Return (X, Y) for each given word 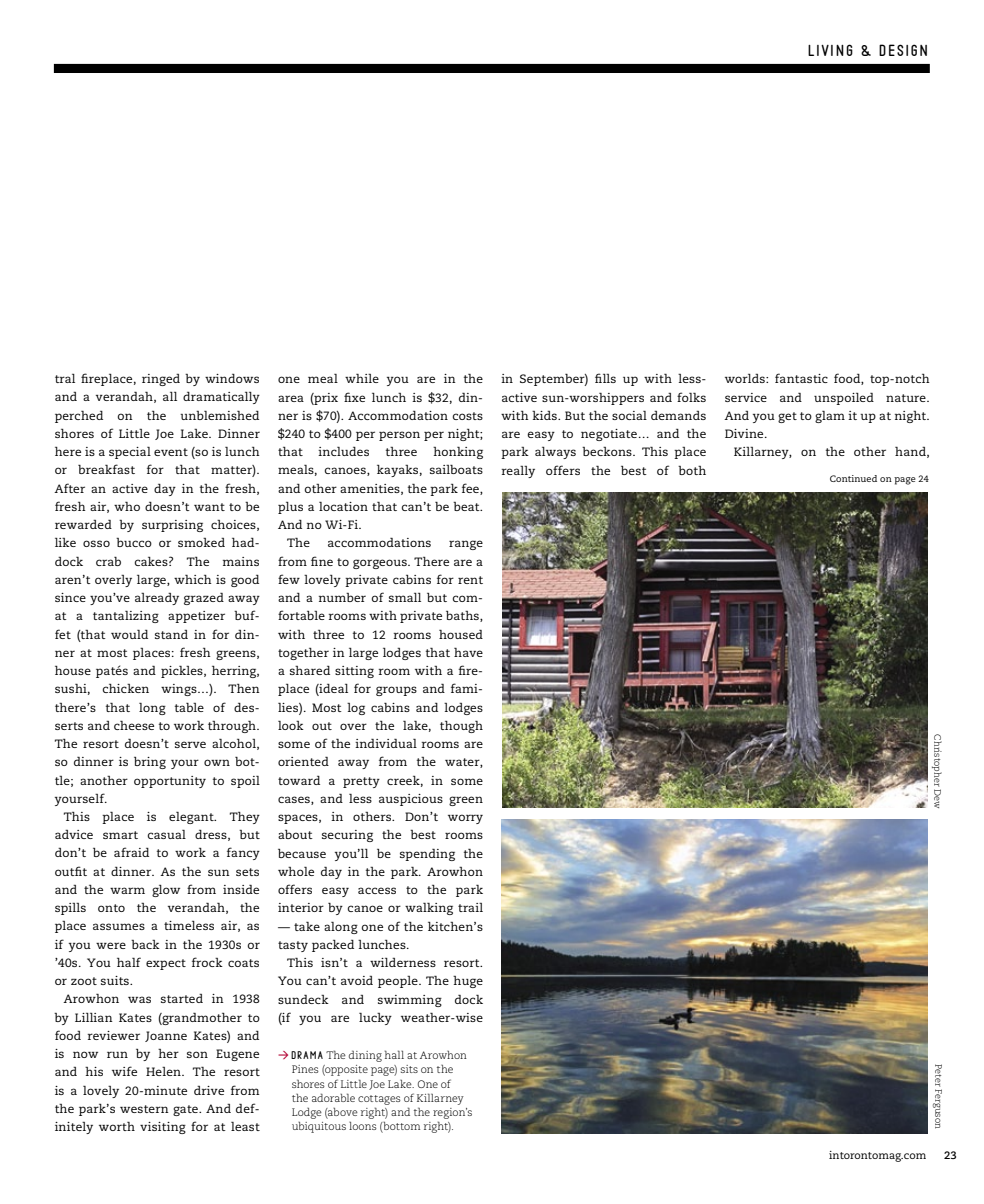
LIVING (830, 50)
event (171, 452)
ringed (161, 379)
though (461, 726)
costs (468, 416)
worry (465, 819)
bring (150, 763)
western (144, 1109)
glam (830, 416)
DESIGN (903, 50)
